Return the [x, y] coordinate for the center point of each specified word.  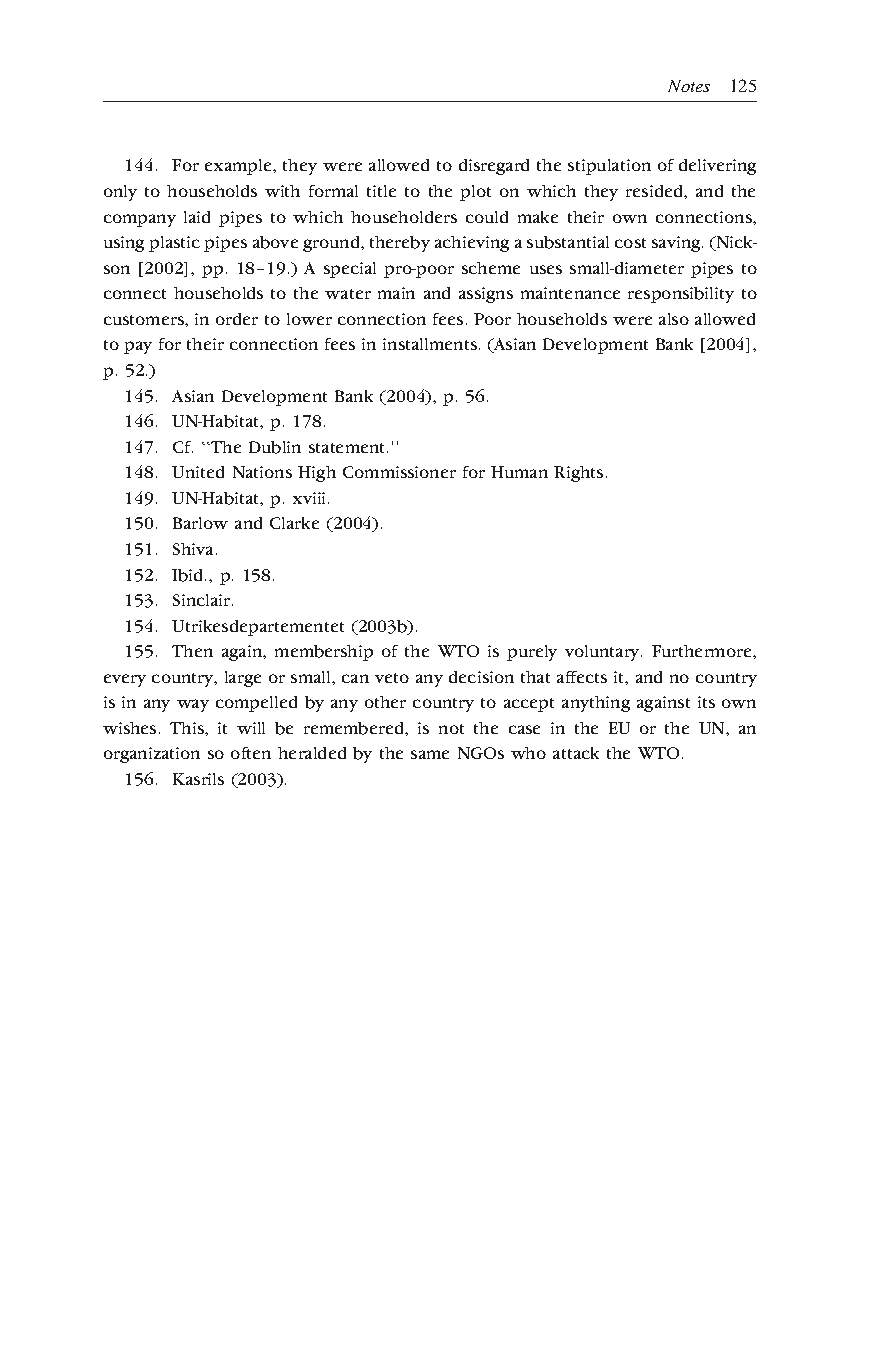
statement [348, 448]
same [430, 754]
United [198, 472]
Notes [689, 86]
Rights [578, 474]
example [239, 167]
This [188, 728]
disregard [494, 167]
